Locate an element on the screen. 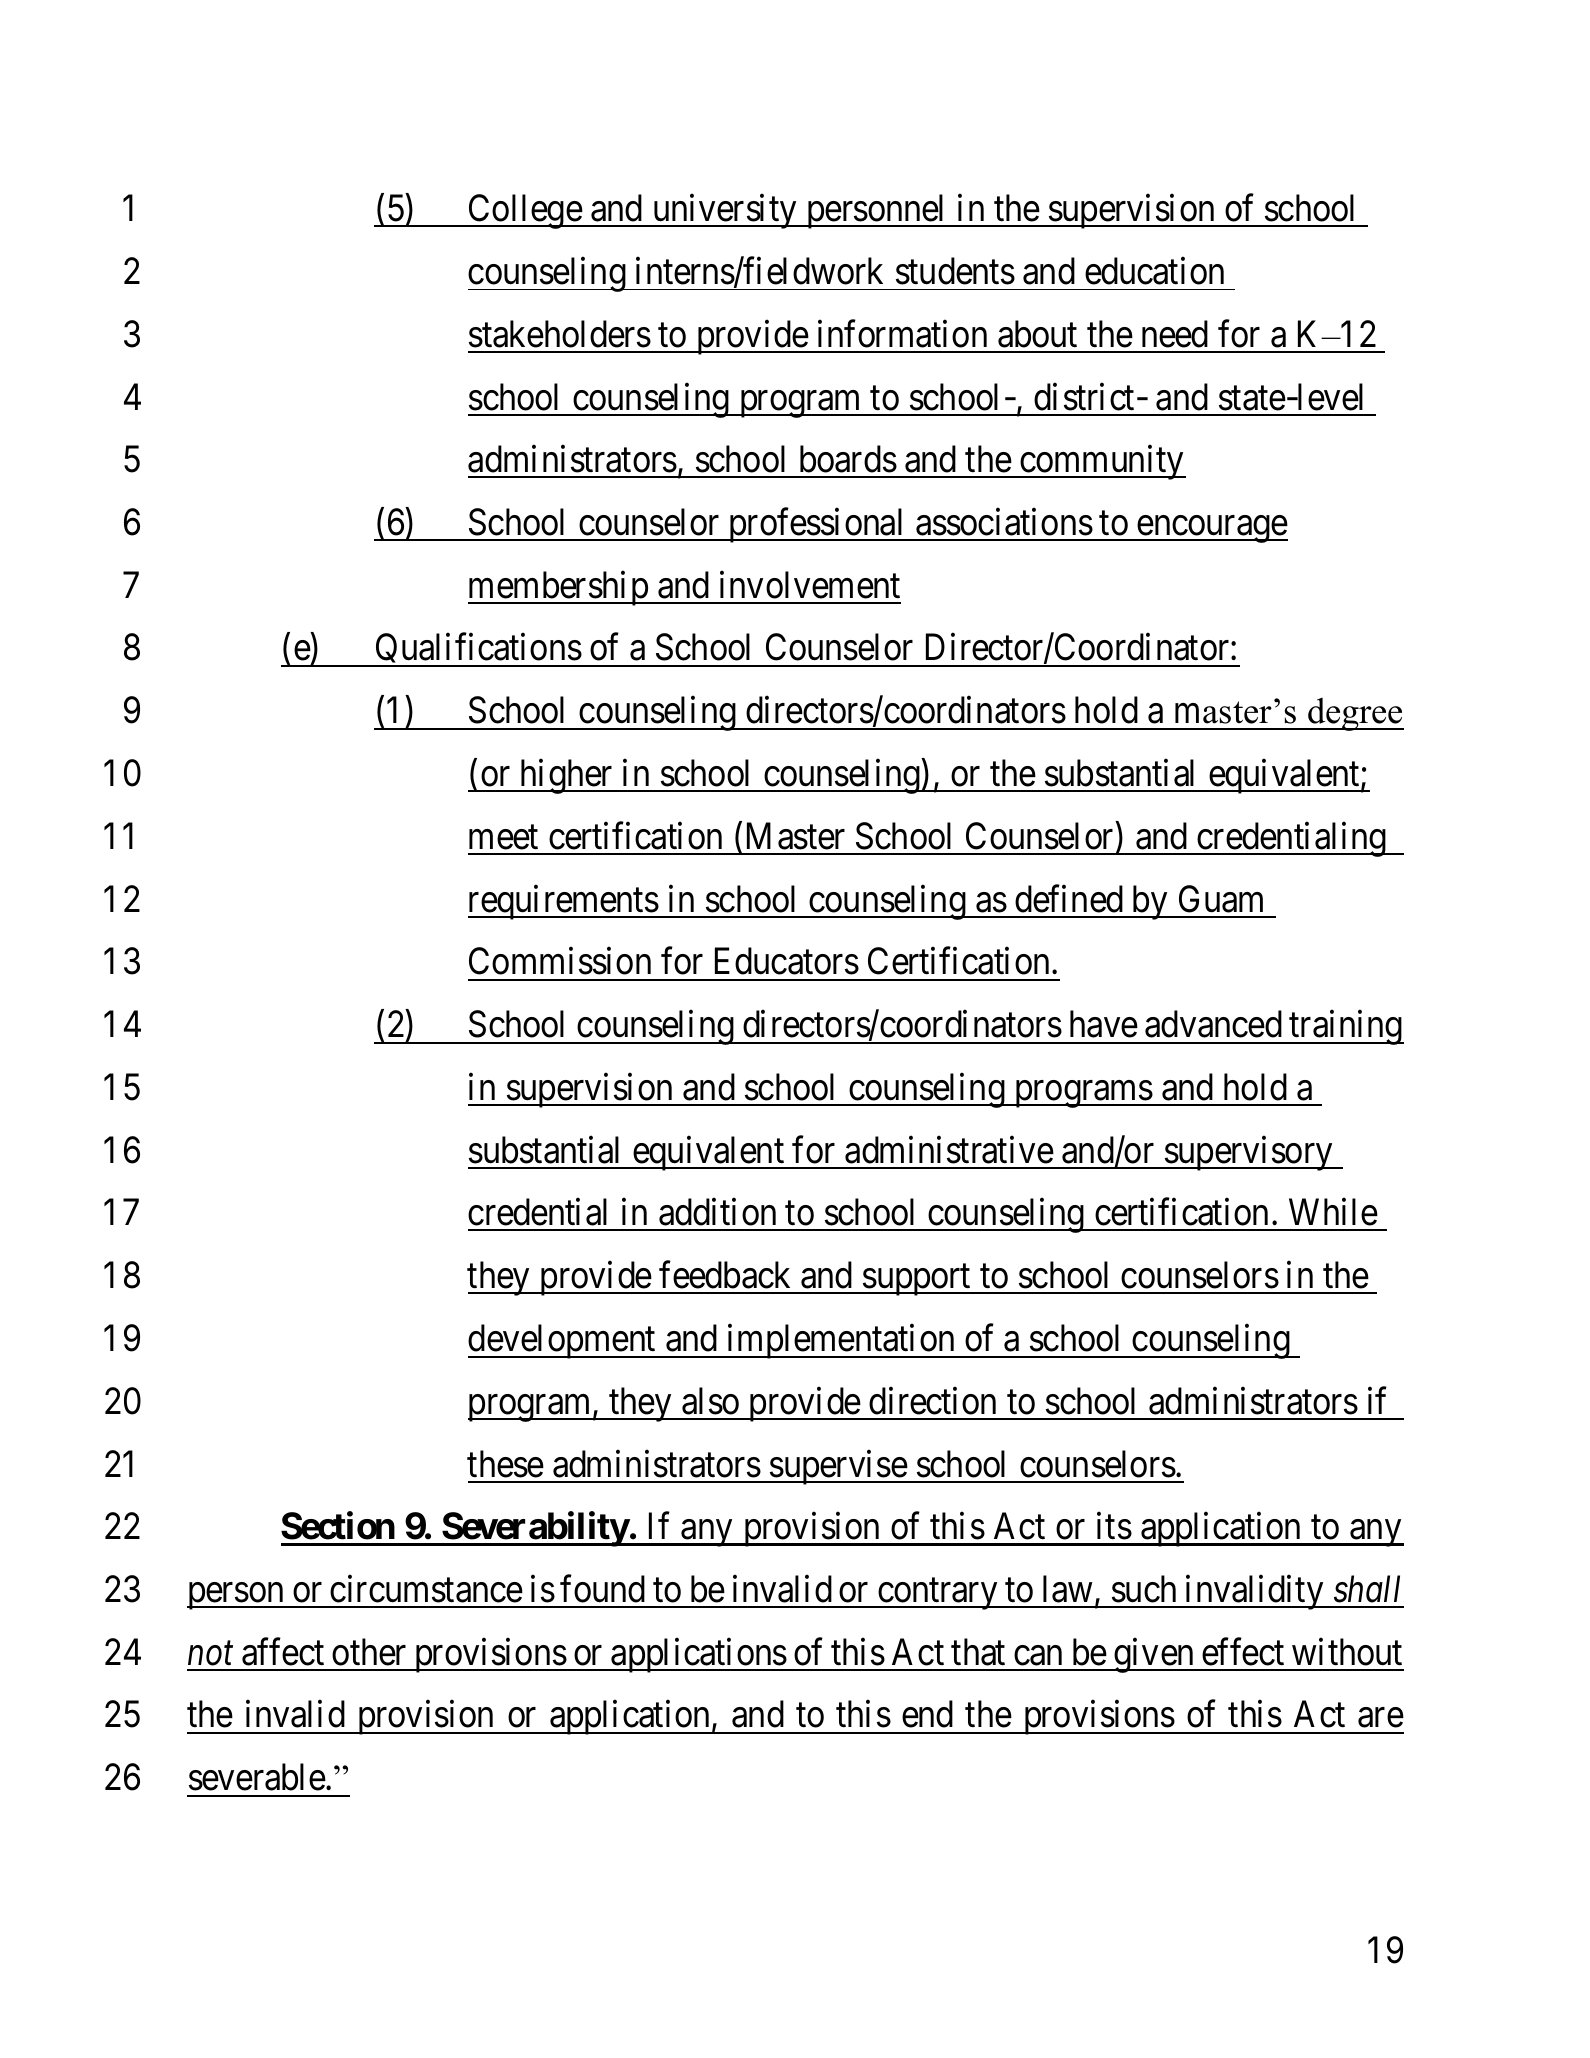 Image resolution: width=1590 pixels, height=2058 pixels. education is located at coordinates (1154, 271).
